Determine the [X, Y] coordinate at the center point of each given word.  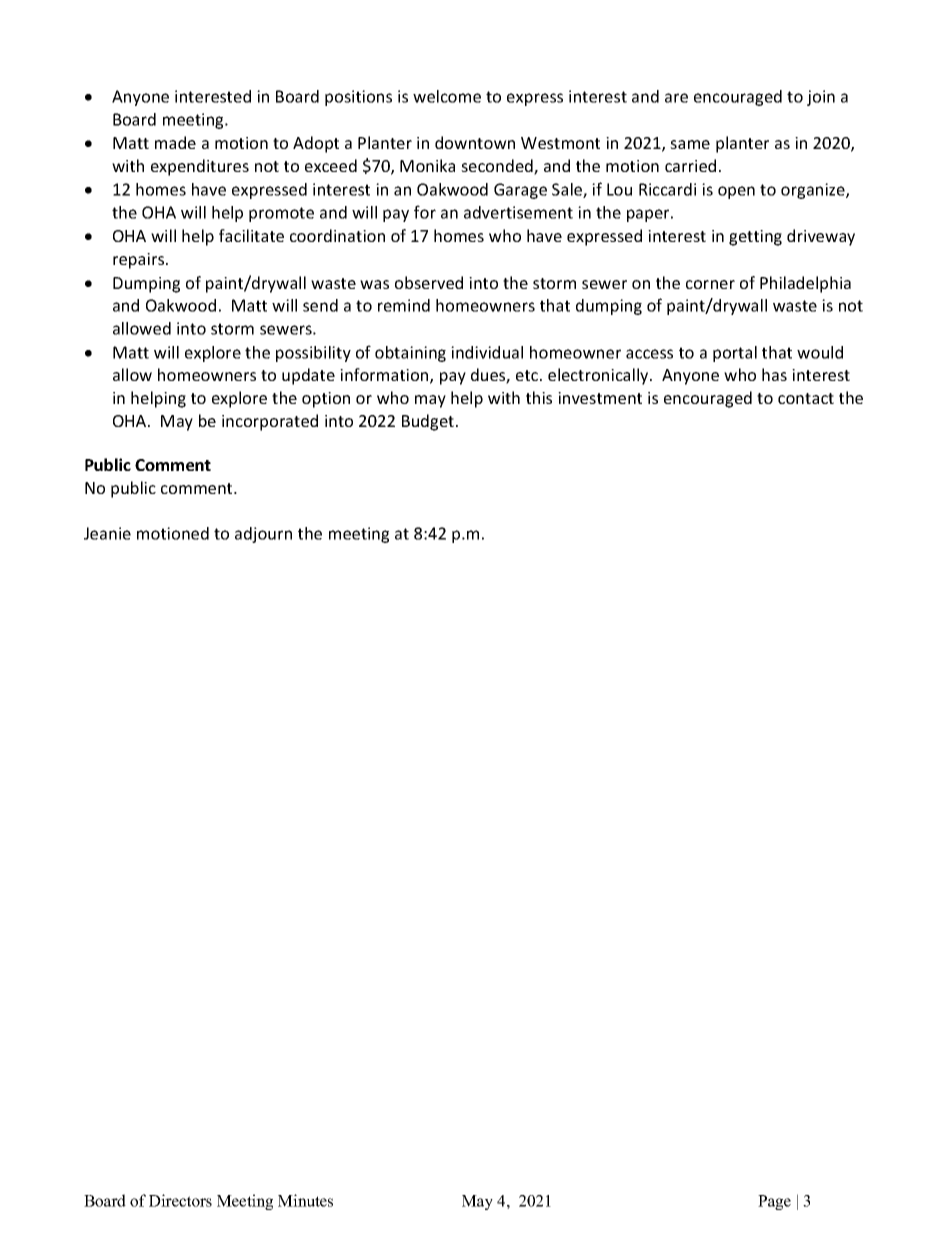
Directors [180, 1200]
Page [774, 1202]
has [774, 374]
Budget [428, 422]
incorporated [270, 422]
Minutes [305, 1200]
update [308, 376]
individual [487, 352]
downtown [475, 142]
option [326, 400]
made [175, 142]
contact [806, 398]
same [690, 144]
